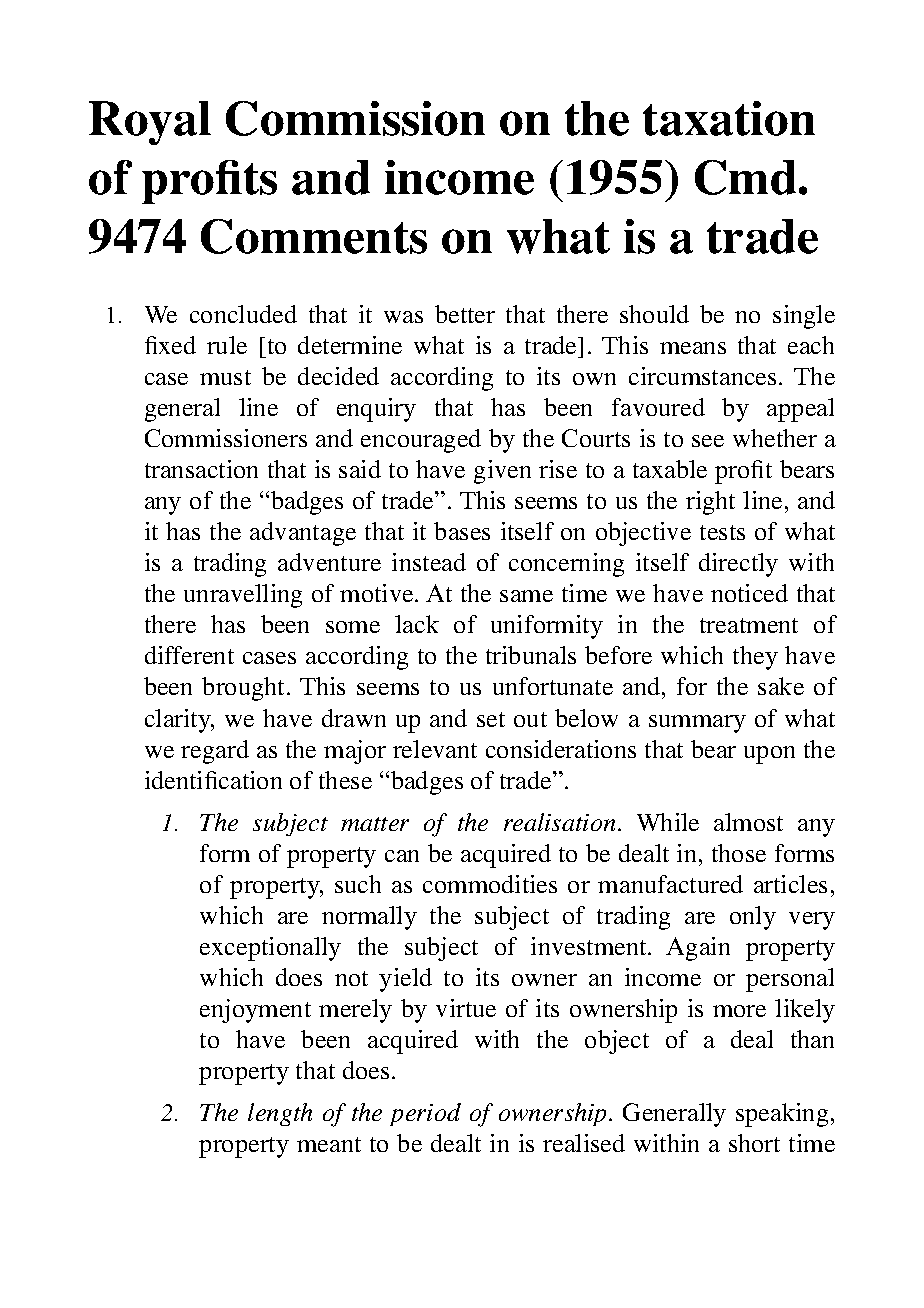  I want to click on unravelling, so click(243, 596).
